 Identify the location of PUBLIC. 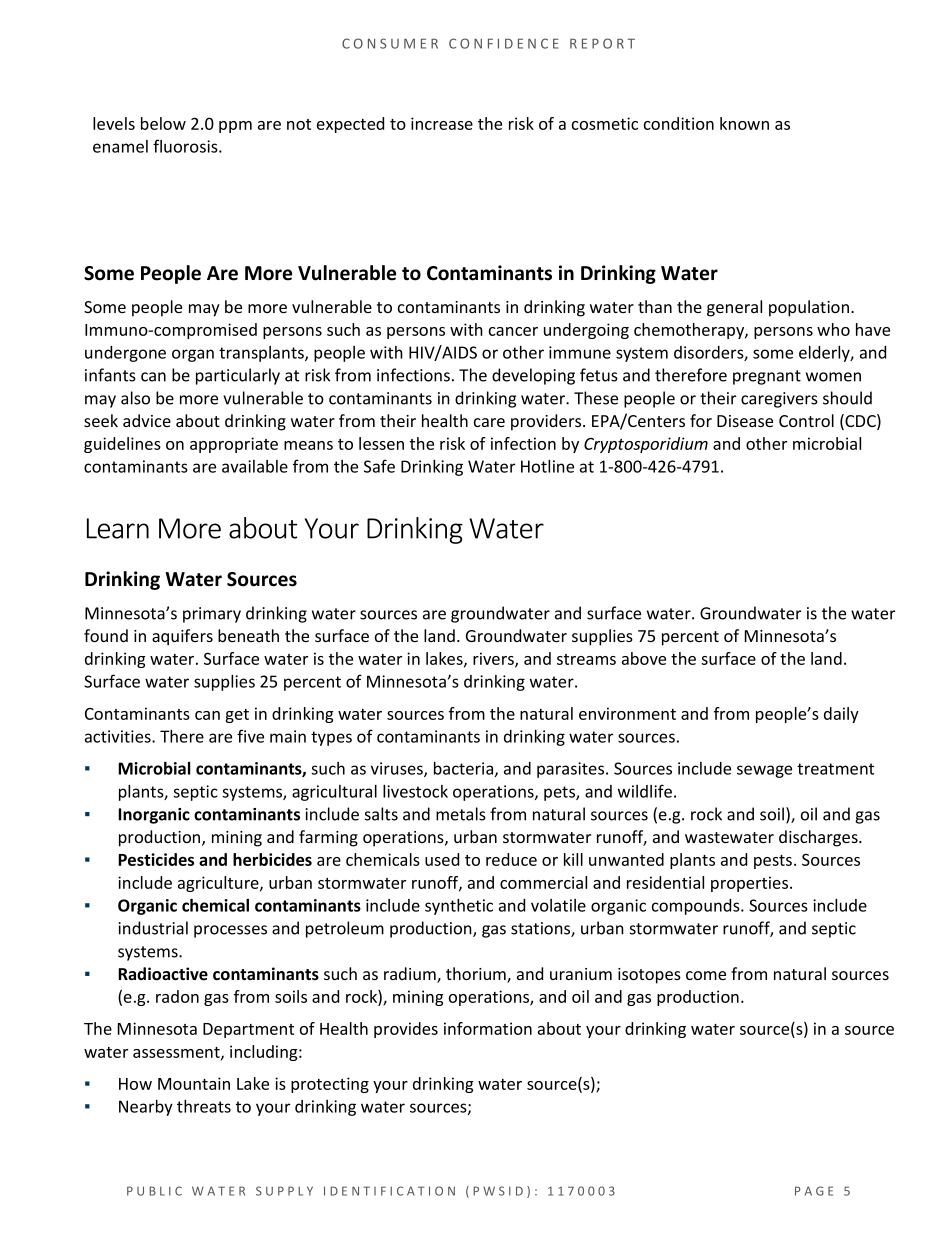
(154, 1191).
